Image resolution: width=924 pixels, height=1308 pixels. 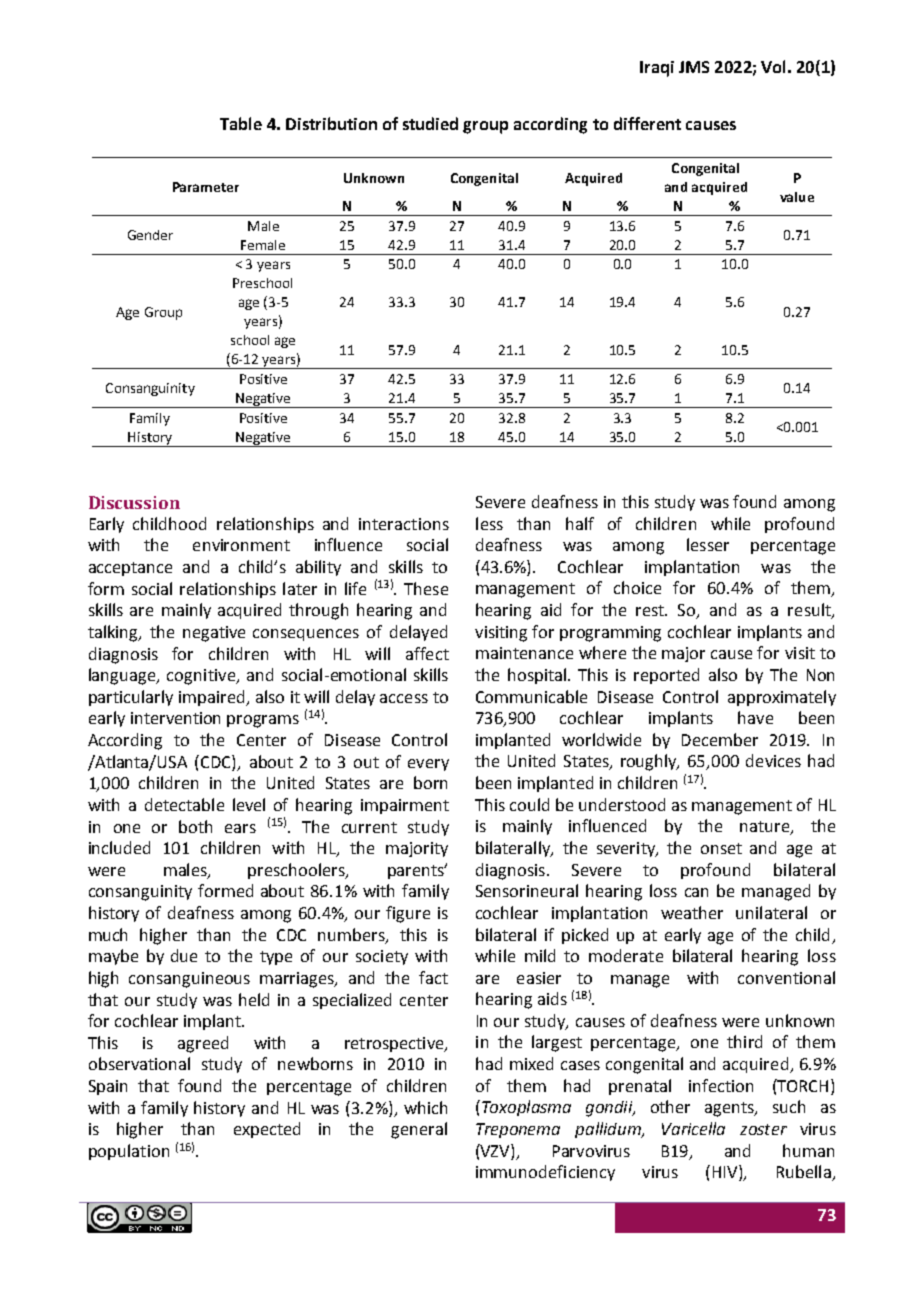 What do you see at coordinates (150, 235) in the screenshot?
I see `Gender` at bounding box center [150, 235].
